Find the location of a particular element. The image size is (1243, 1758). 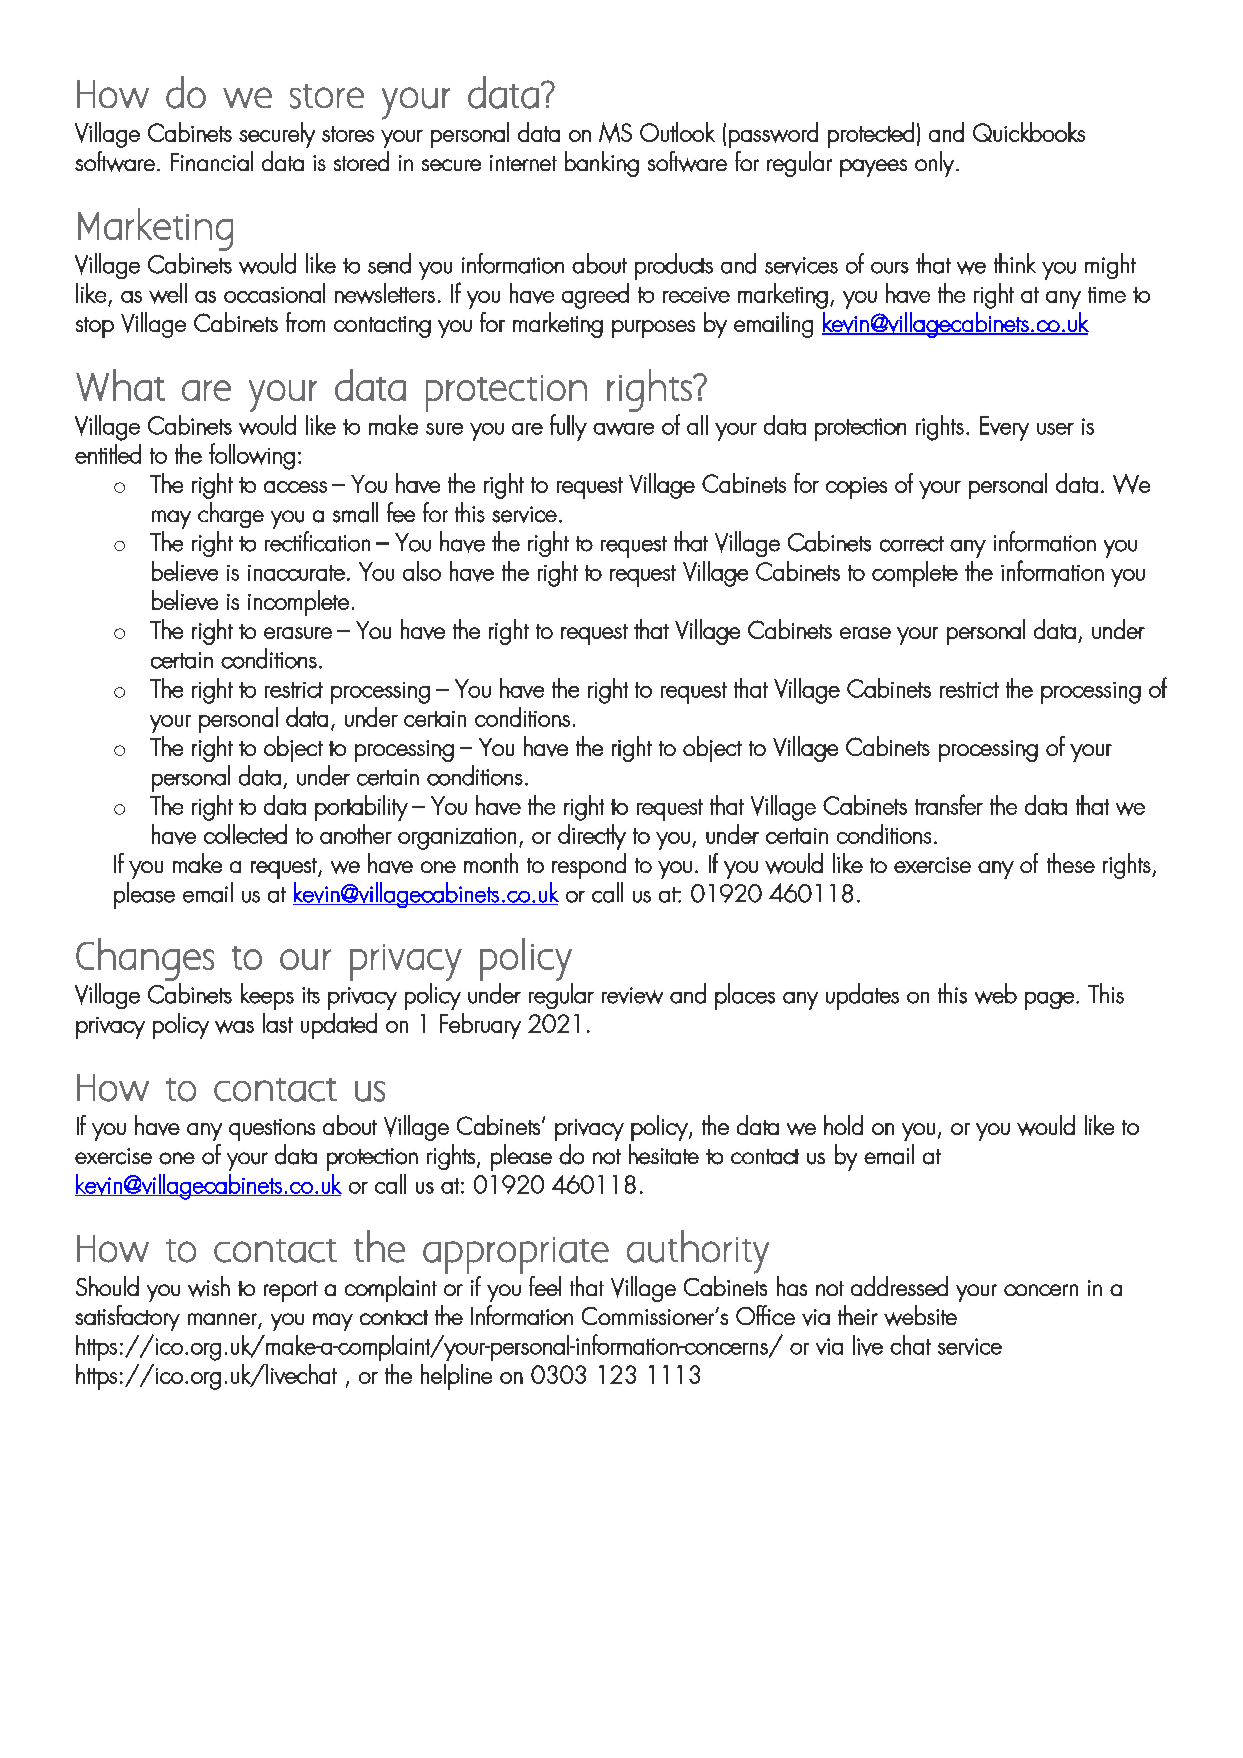

website is located at coordinates (920, 1315).
